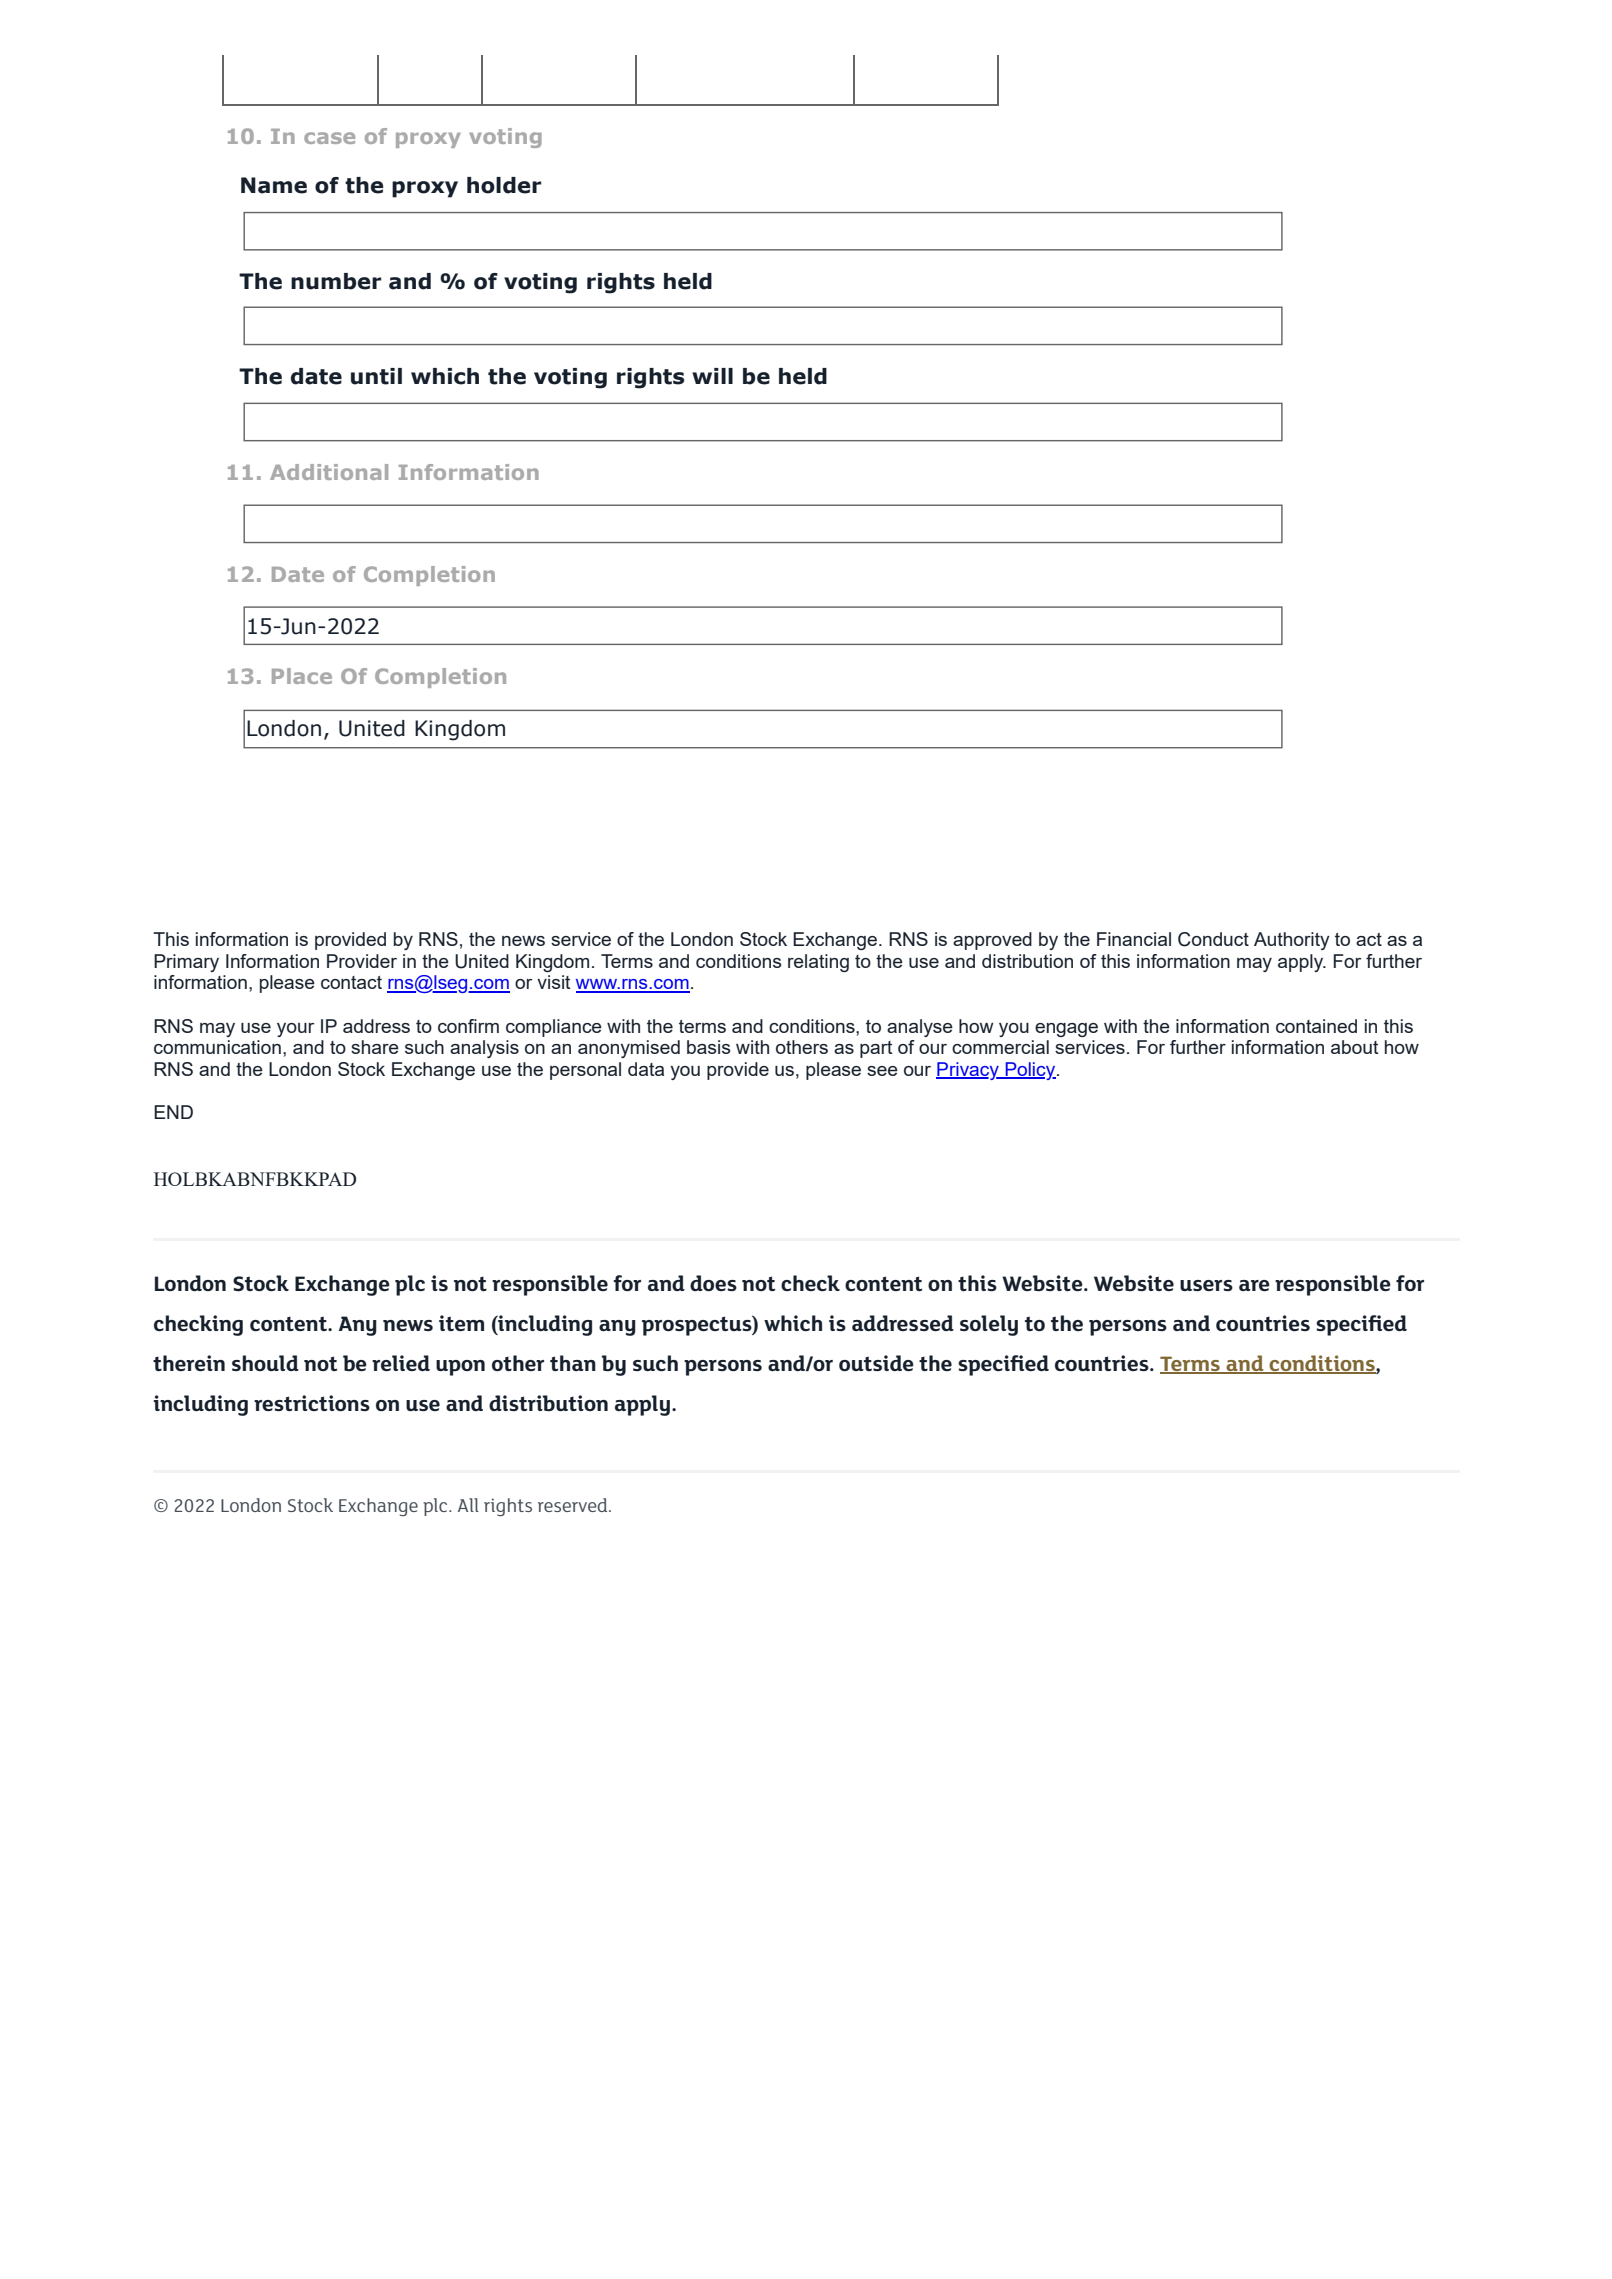  What do you see at coordinates (504, 185) in the screenshot?
I see `holder` at bounding box center [504, 185].
